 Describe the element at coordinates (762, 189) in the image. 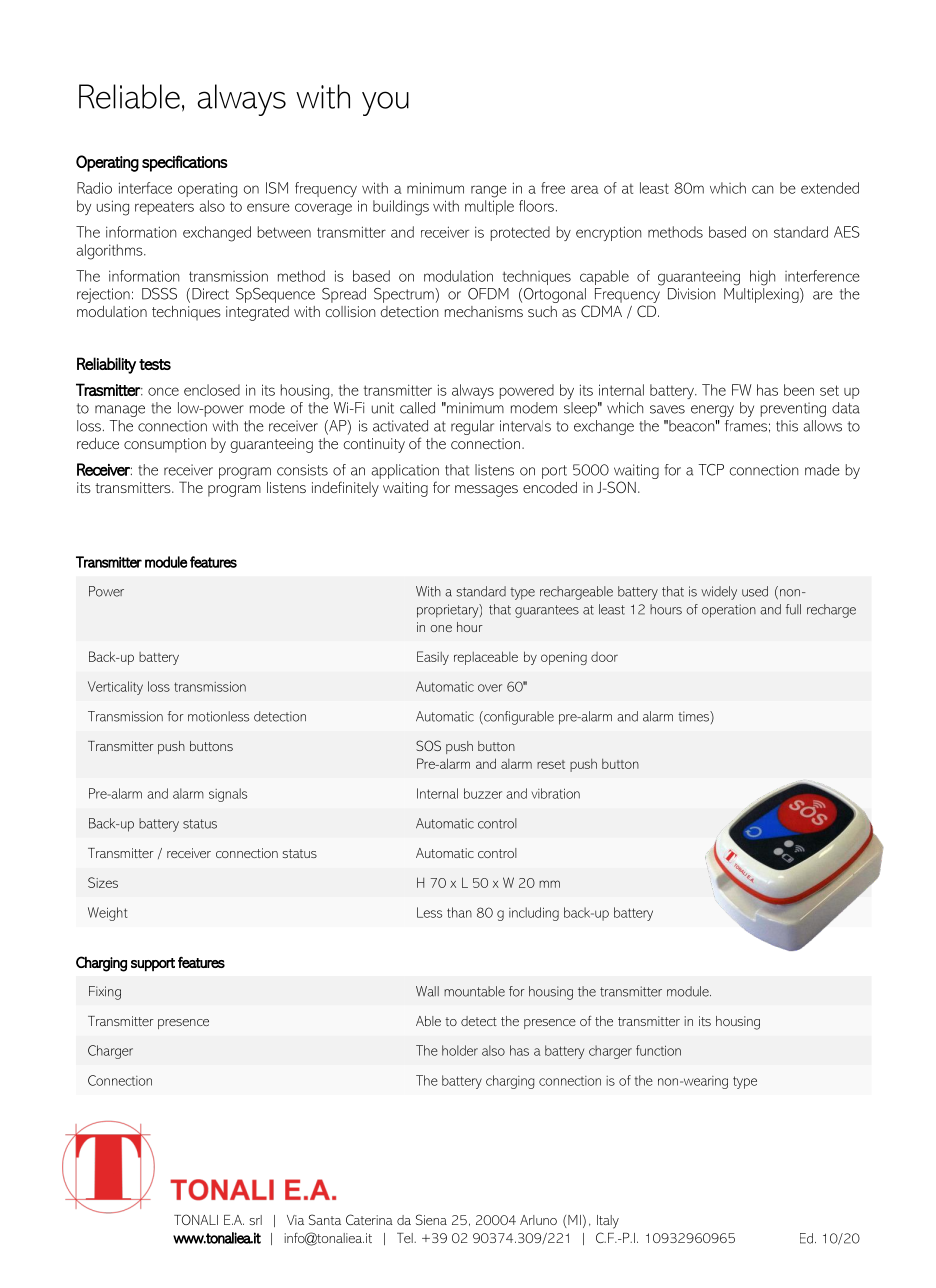

I see `can` at that location.
